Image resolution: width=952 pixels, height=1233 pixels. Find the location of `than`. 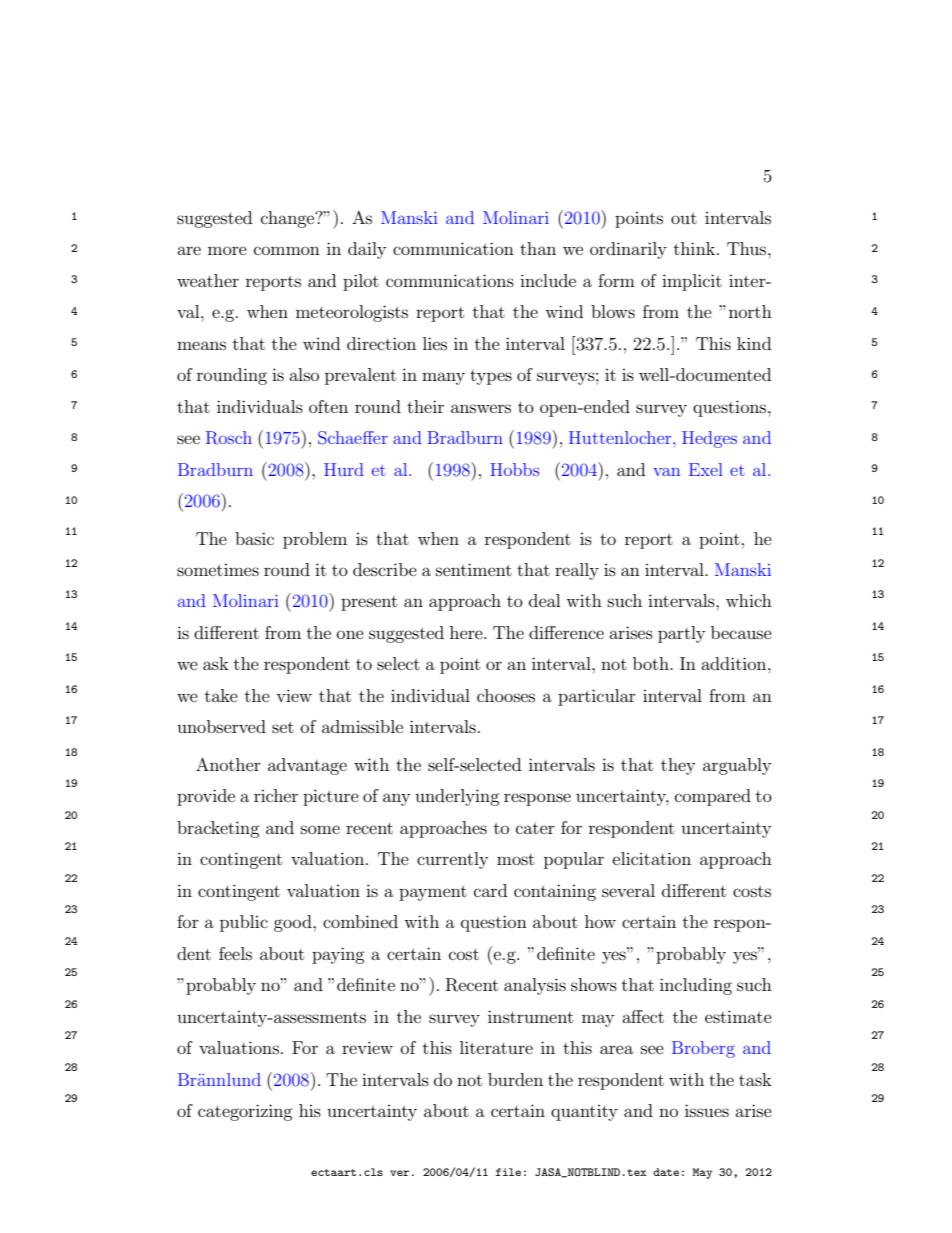

than is located at coordinates (538, 248).
